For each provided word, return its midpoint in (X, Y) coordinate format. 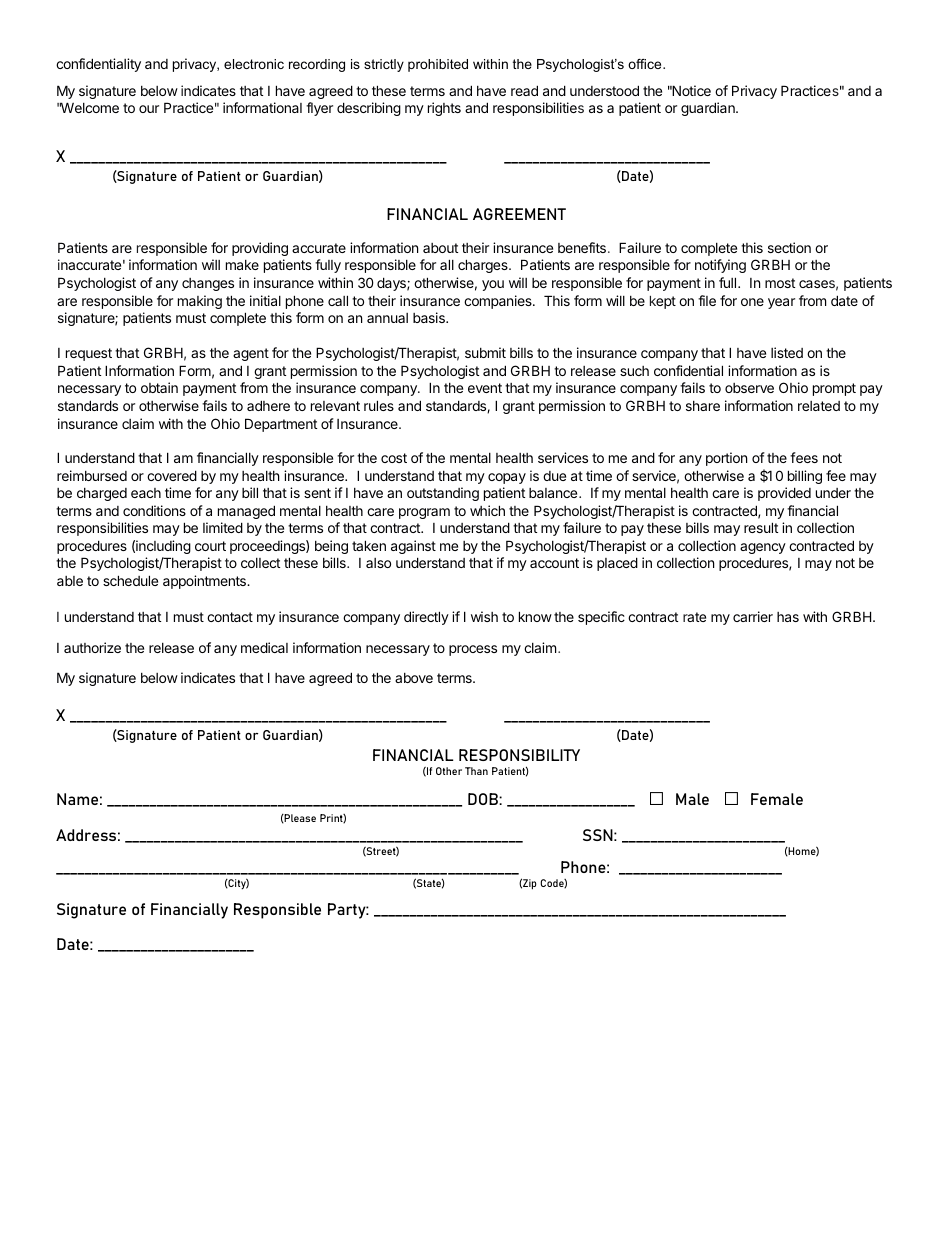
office (646, 64)
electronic (254, 64)
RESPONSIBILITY (519, 755)
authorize (92, 647)
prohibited (438, 65)
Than (476, 771)
